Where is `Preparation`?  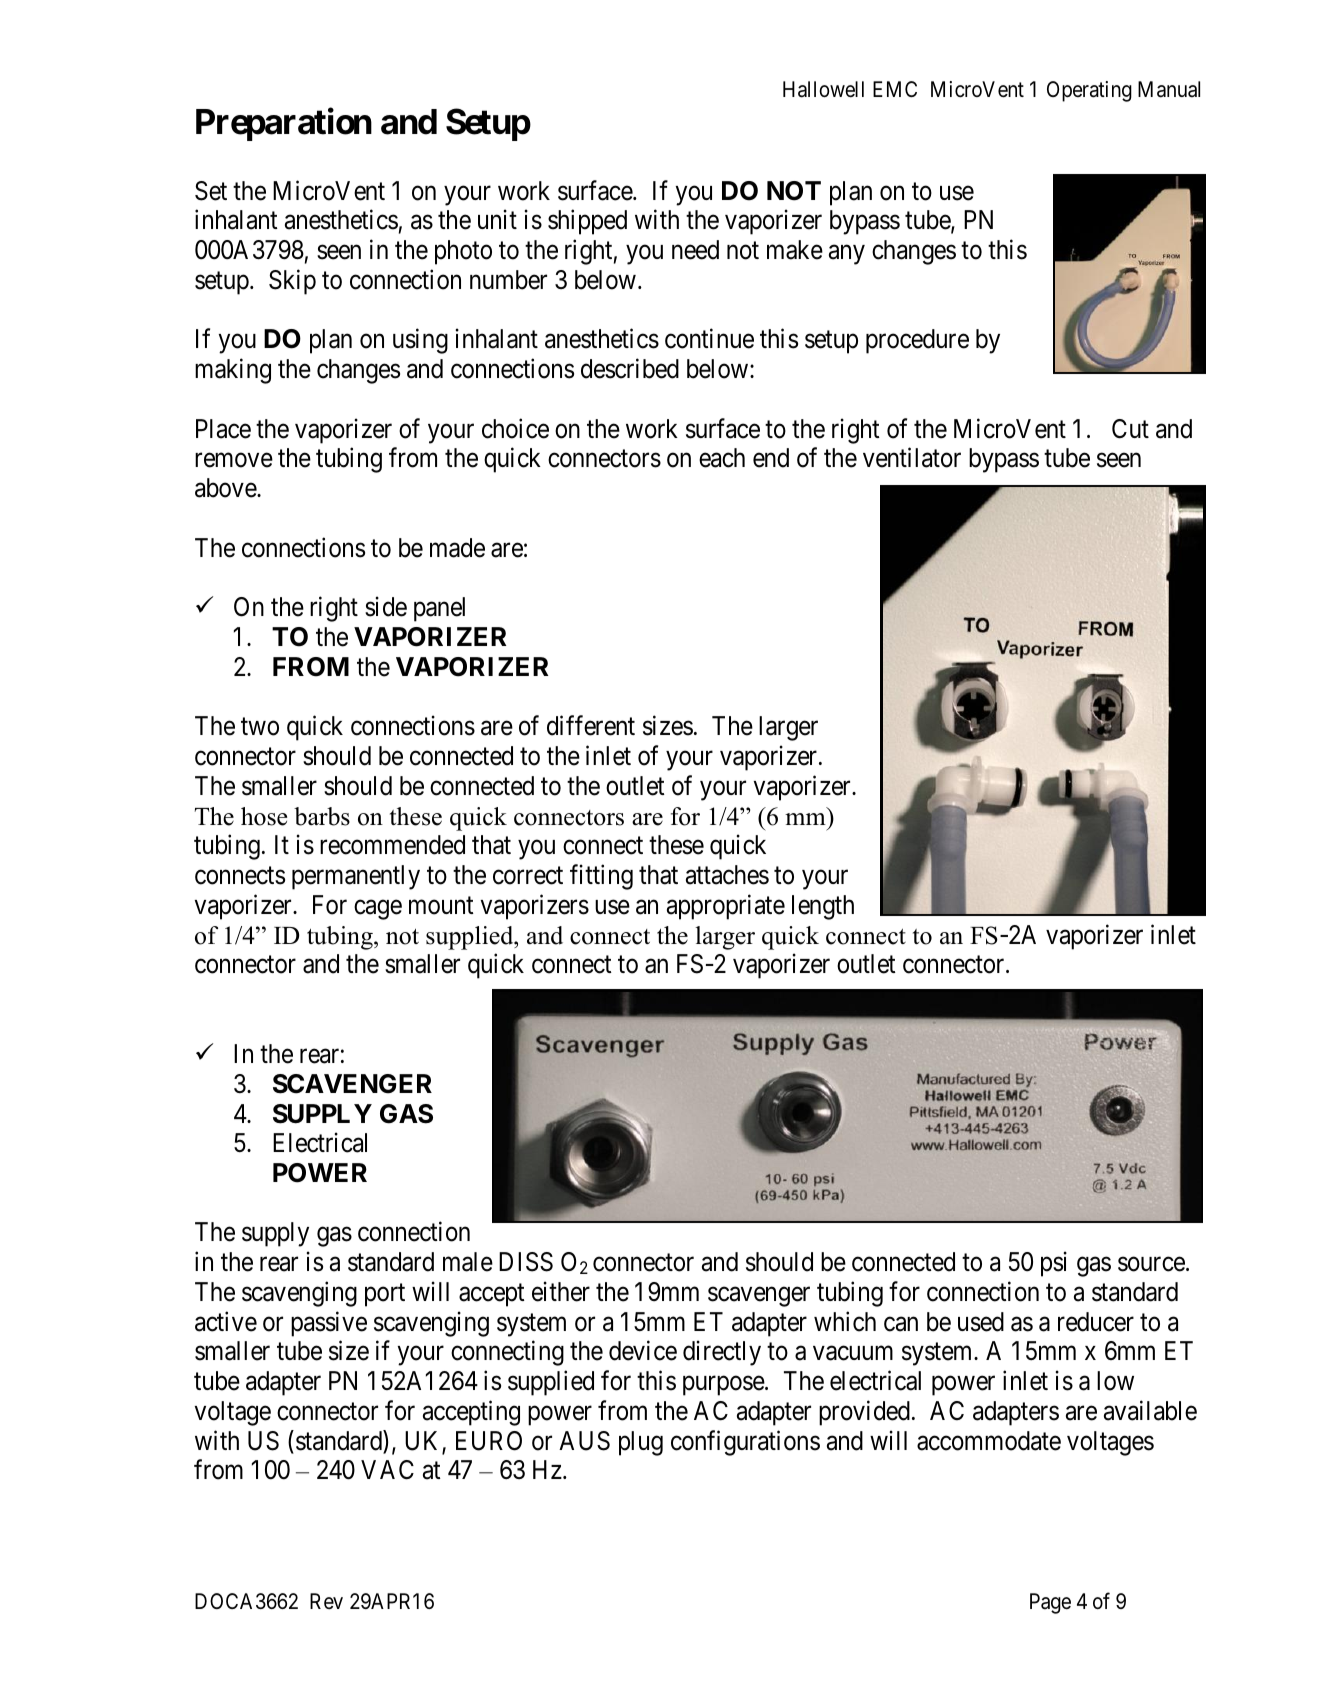
Preparation is located at coordinates (284, 124).
